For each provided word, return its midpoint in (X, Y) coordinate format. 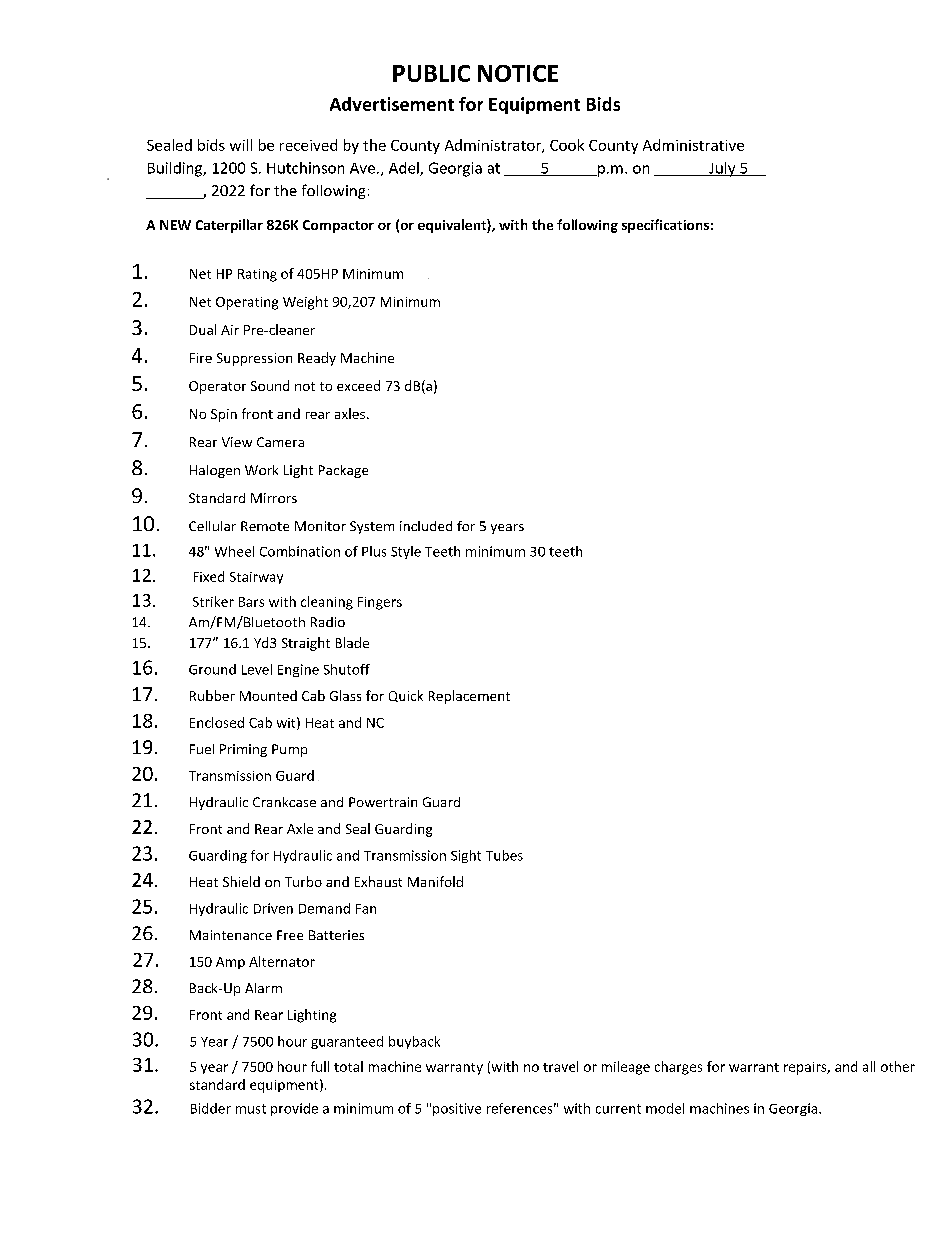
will (241, 145)
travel (560, 1066)
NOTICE (518, 73)
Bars (251, 602)
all (869, 1066)
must (251, 1109)
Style (406, 552)
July (722, 169)
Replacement (469, 697)
